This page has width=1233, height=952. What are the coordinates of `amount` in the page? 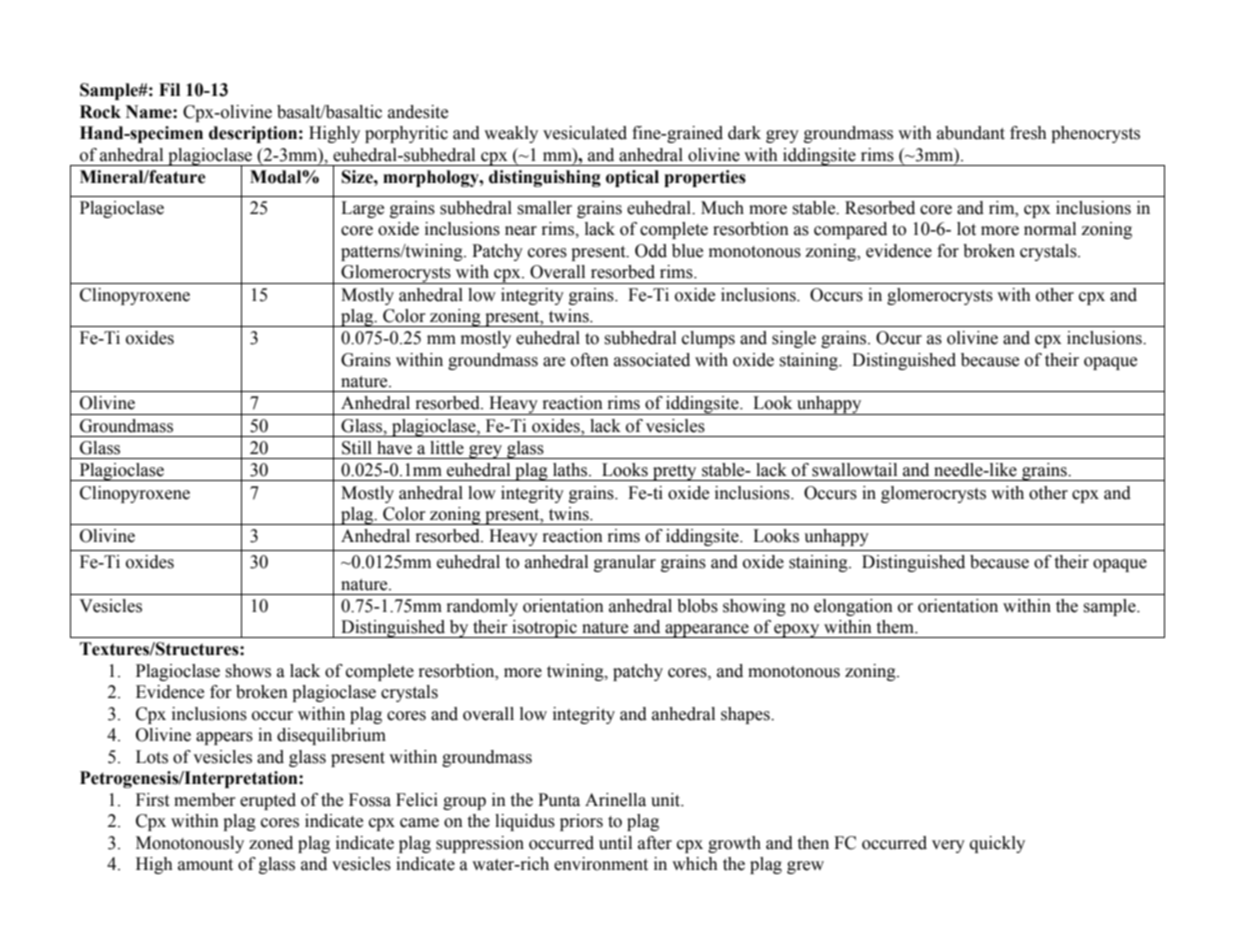 It's located at (205, 865).
